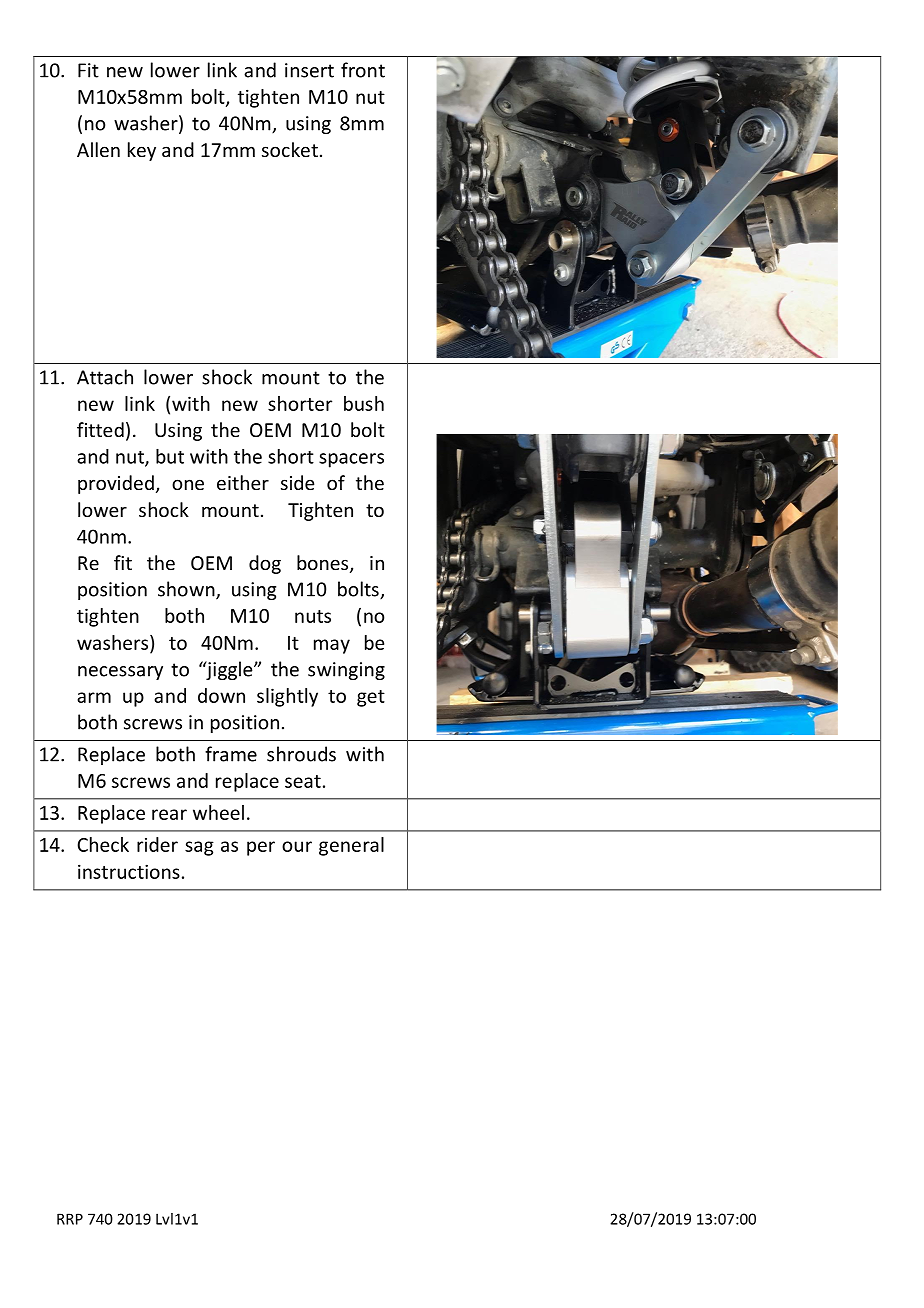 The height and width of the document is (1308, 924). Describe the element at coordinates (129, 871) in the document. I see `instructions` at that location.
